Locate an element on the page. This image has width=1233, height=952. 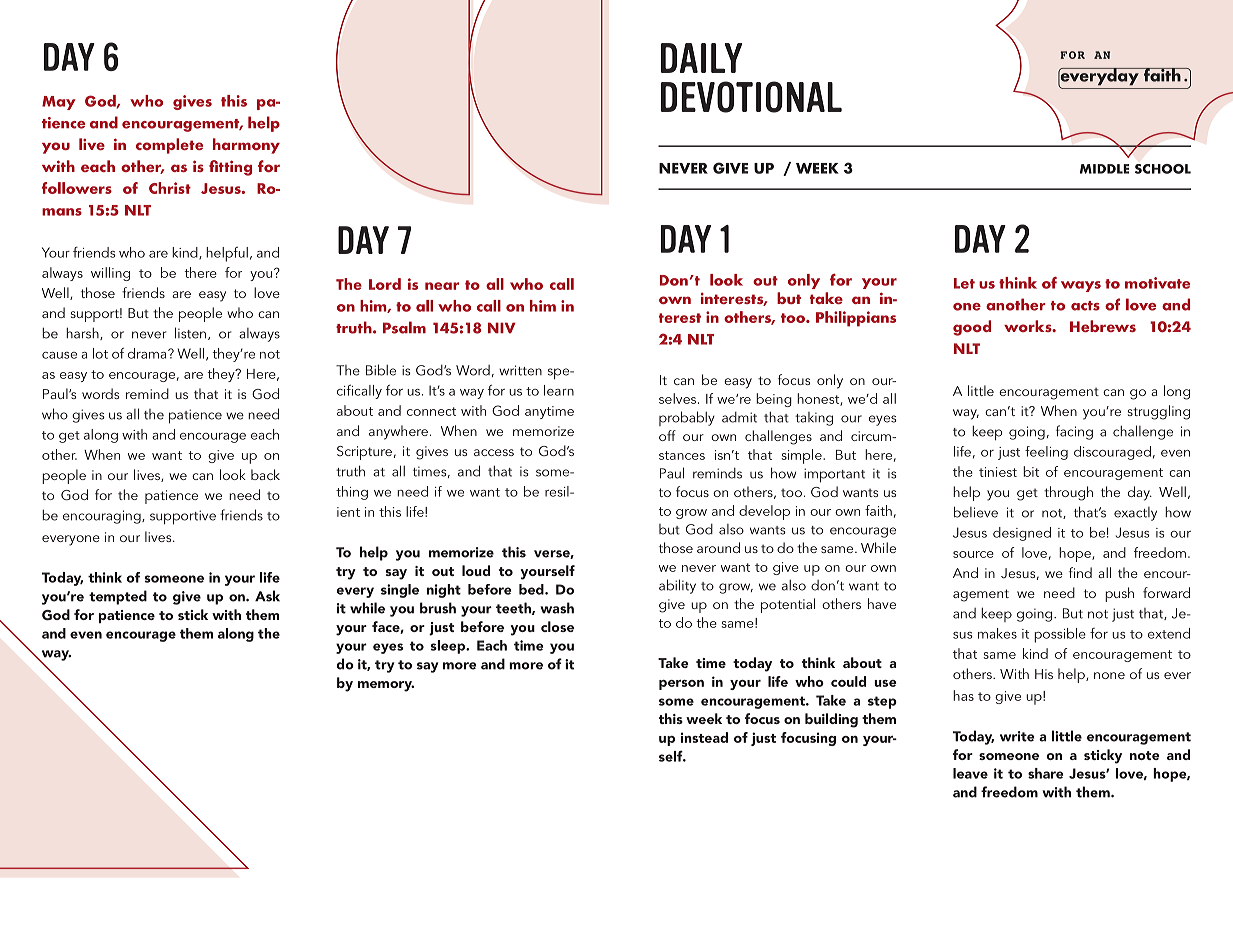
MIDDLE is located at coordinates (1104, 169).
